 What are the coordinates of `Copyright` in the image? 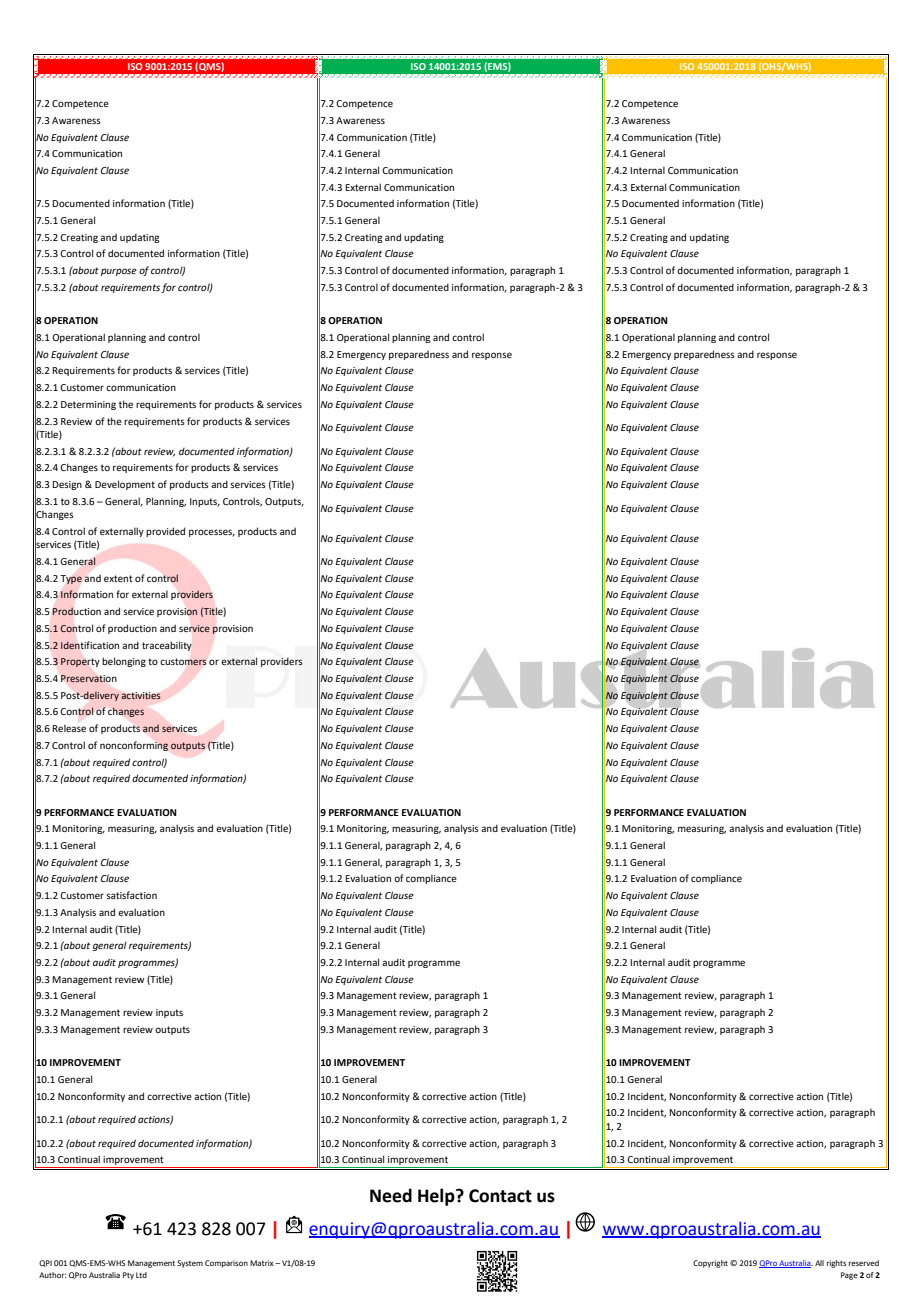 It's located at (710, 1264).
